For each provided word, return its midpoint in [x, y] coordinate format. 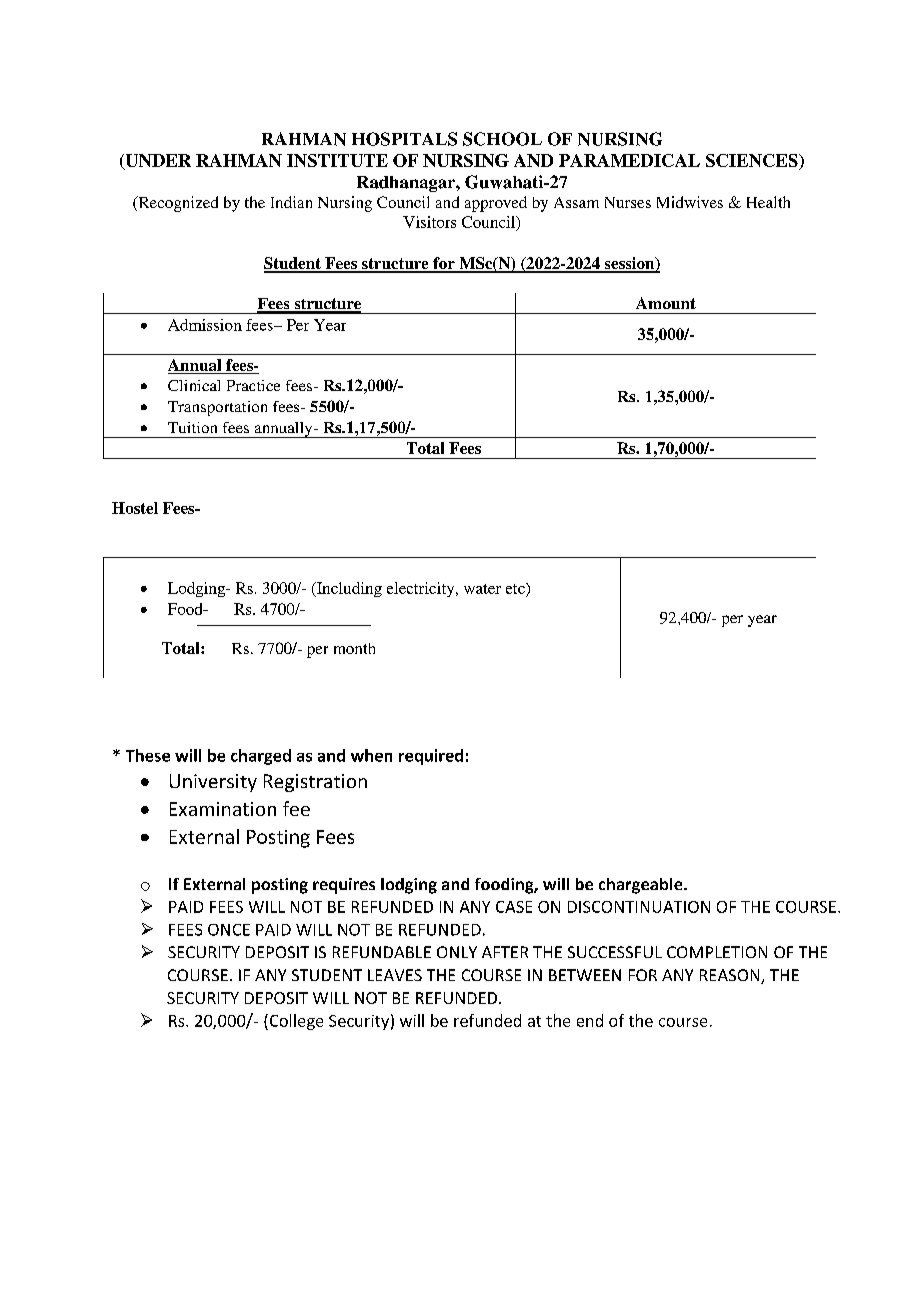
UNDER [157, 162]
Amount [666, 303]
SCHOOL [502, 139]
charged [261, 757]
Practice [253, 385]
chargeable [642, 886]
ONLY [457, 952]
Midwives [690, 202]
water [482, 589]
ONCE [229, 930]
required [431, 757]
